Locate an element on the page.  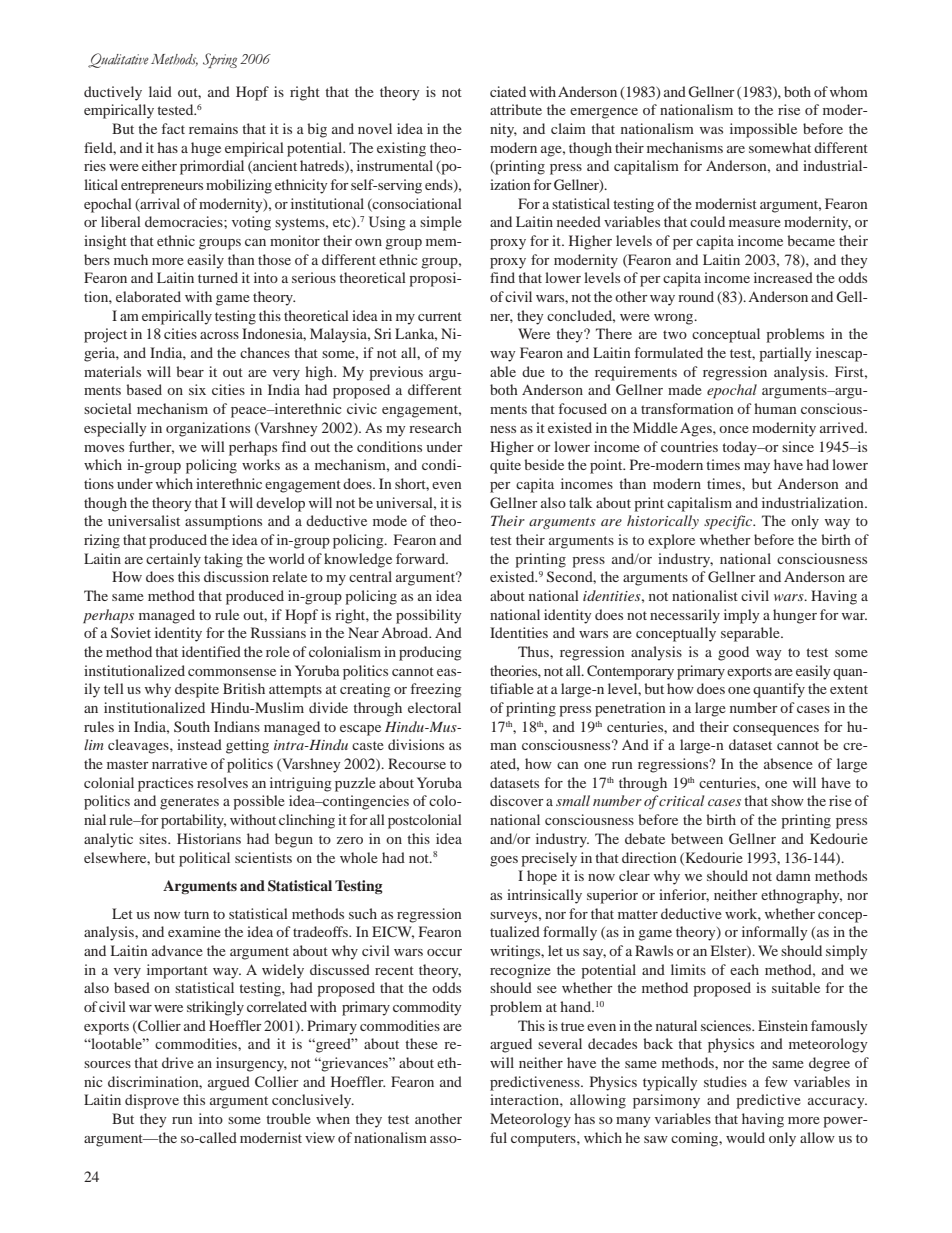
discussion is located at coordinates (236, 576).
